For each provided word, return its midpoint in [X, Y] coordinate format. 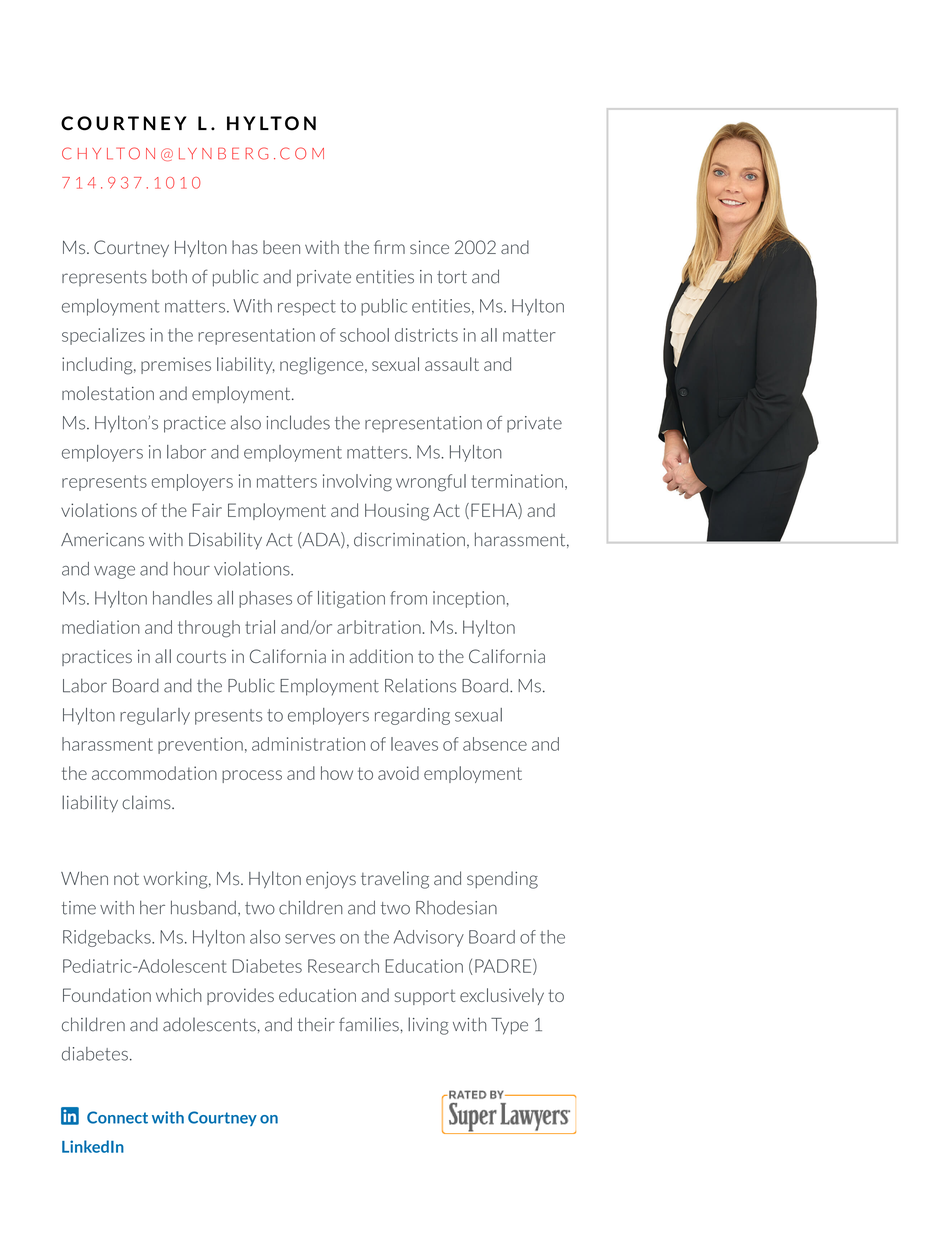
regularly [155, 716]
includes [298, 422]
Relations [420, 685]
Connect [117, 1117]
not [126, 878]
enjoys [331, 880]
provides [240, 996]
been [281, 247]
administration [308, 744]
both [169, 277]
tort [452, 277]
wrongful [431, 482]
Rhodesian [456, 907]
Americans [102, 540]
